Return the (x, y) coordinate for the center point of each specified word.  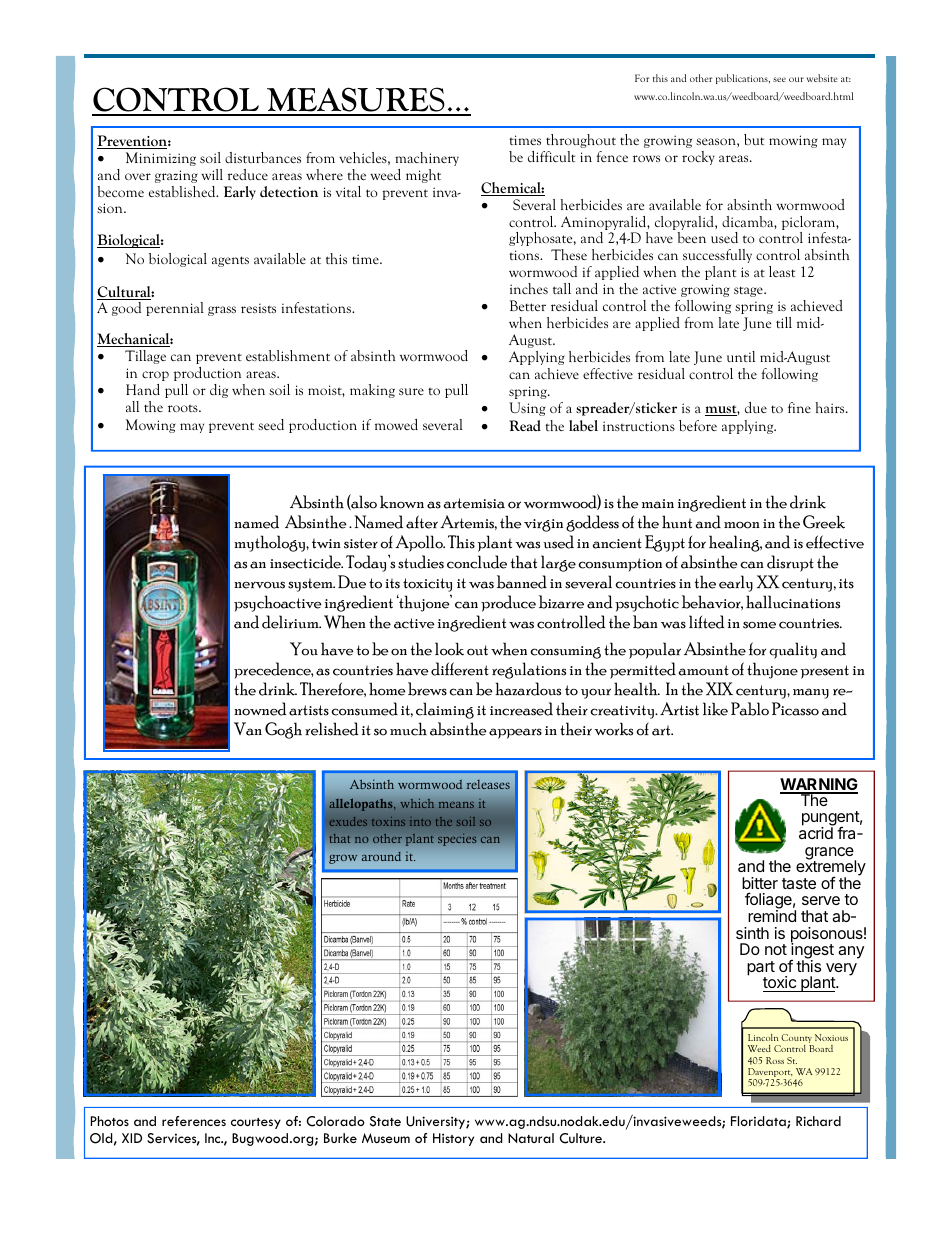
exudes (348, 821)
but (754, 139)
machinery (427, 159)
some (759, 625)
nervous (259, 585)
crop (155, 376)
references (194, 1121)
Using (527, 409)
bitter (760, 883)
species (457, 839)
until (741, 356)
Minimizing (161, 159)
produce (508, 603)
